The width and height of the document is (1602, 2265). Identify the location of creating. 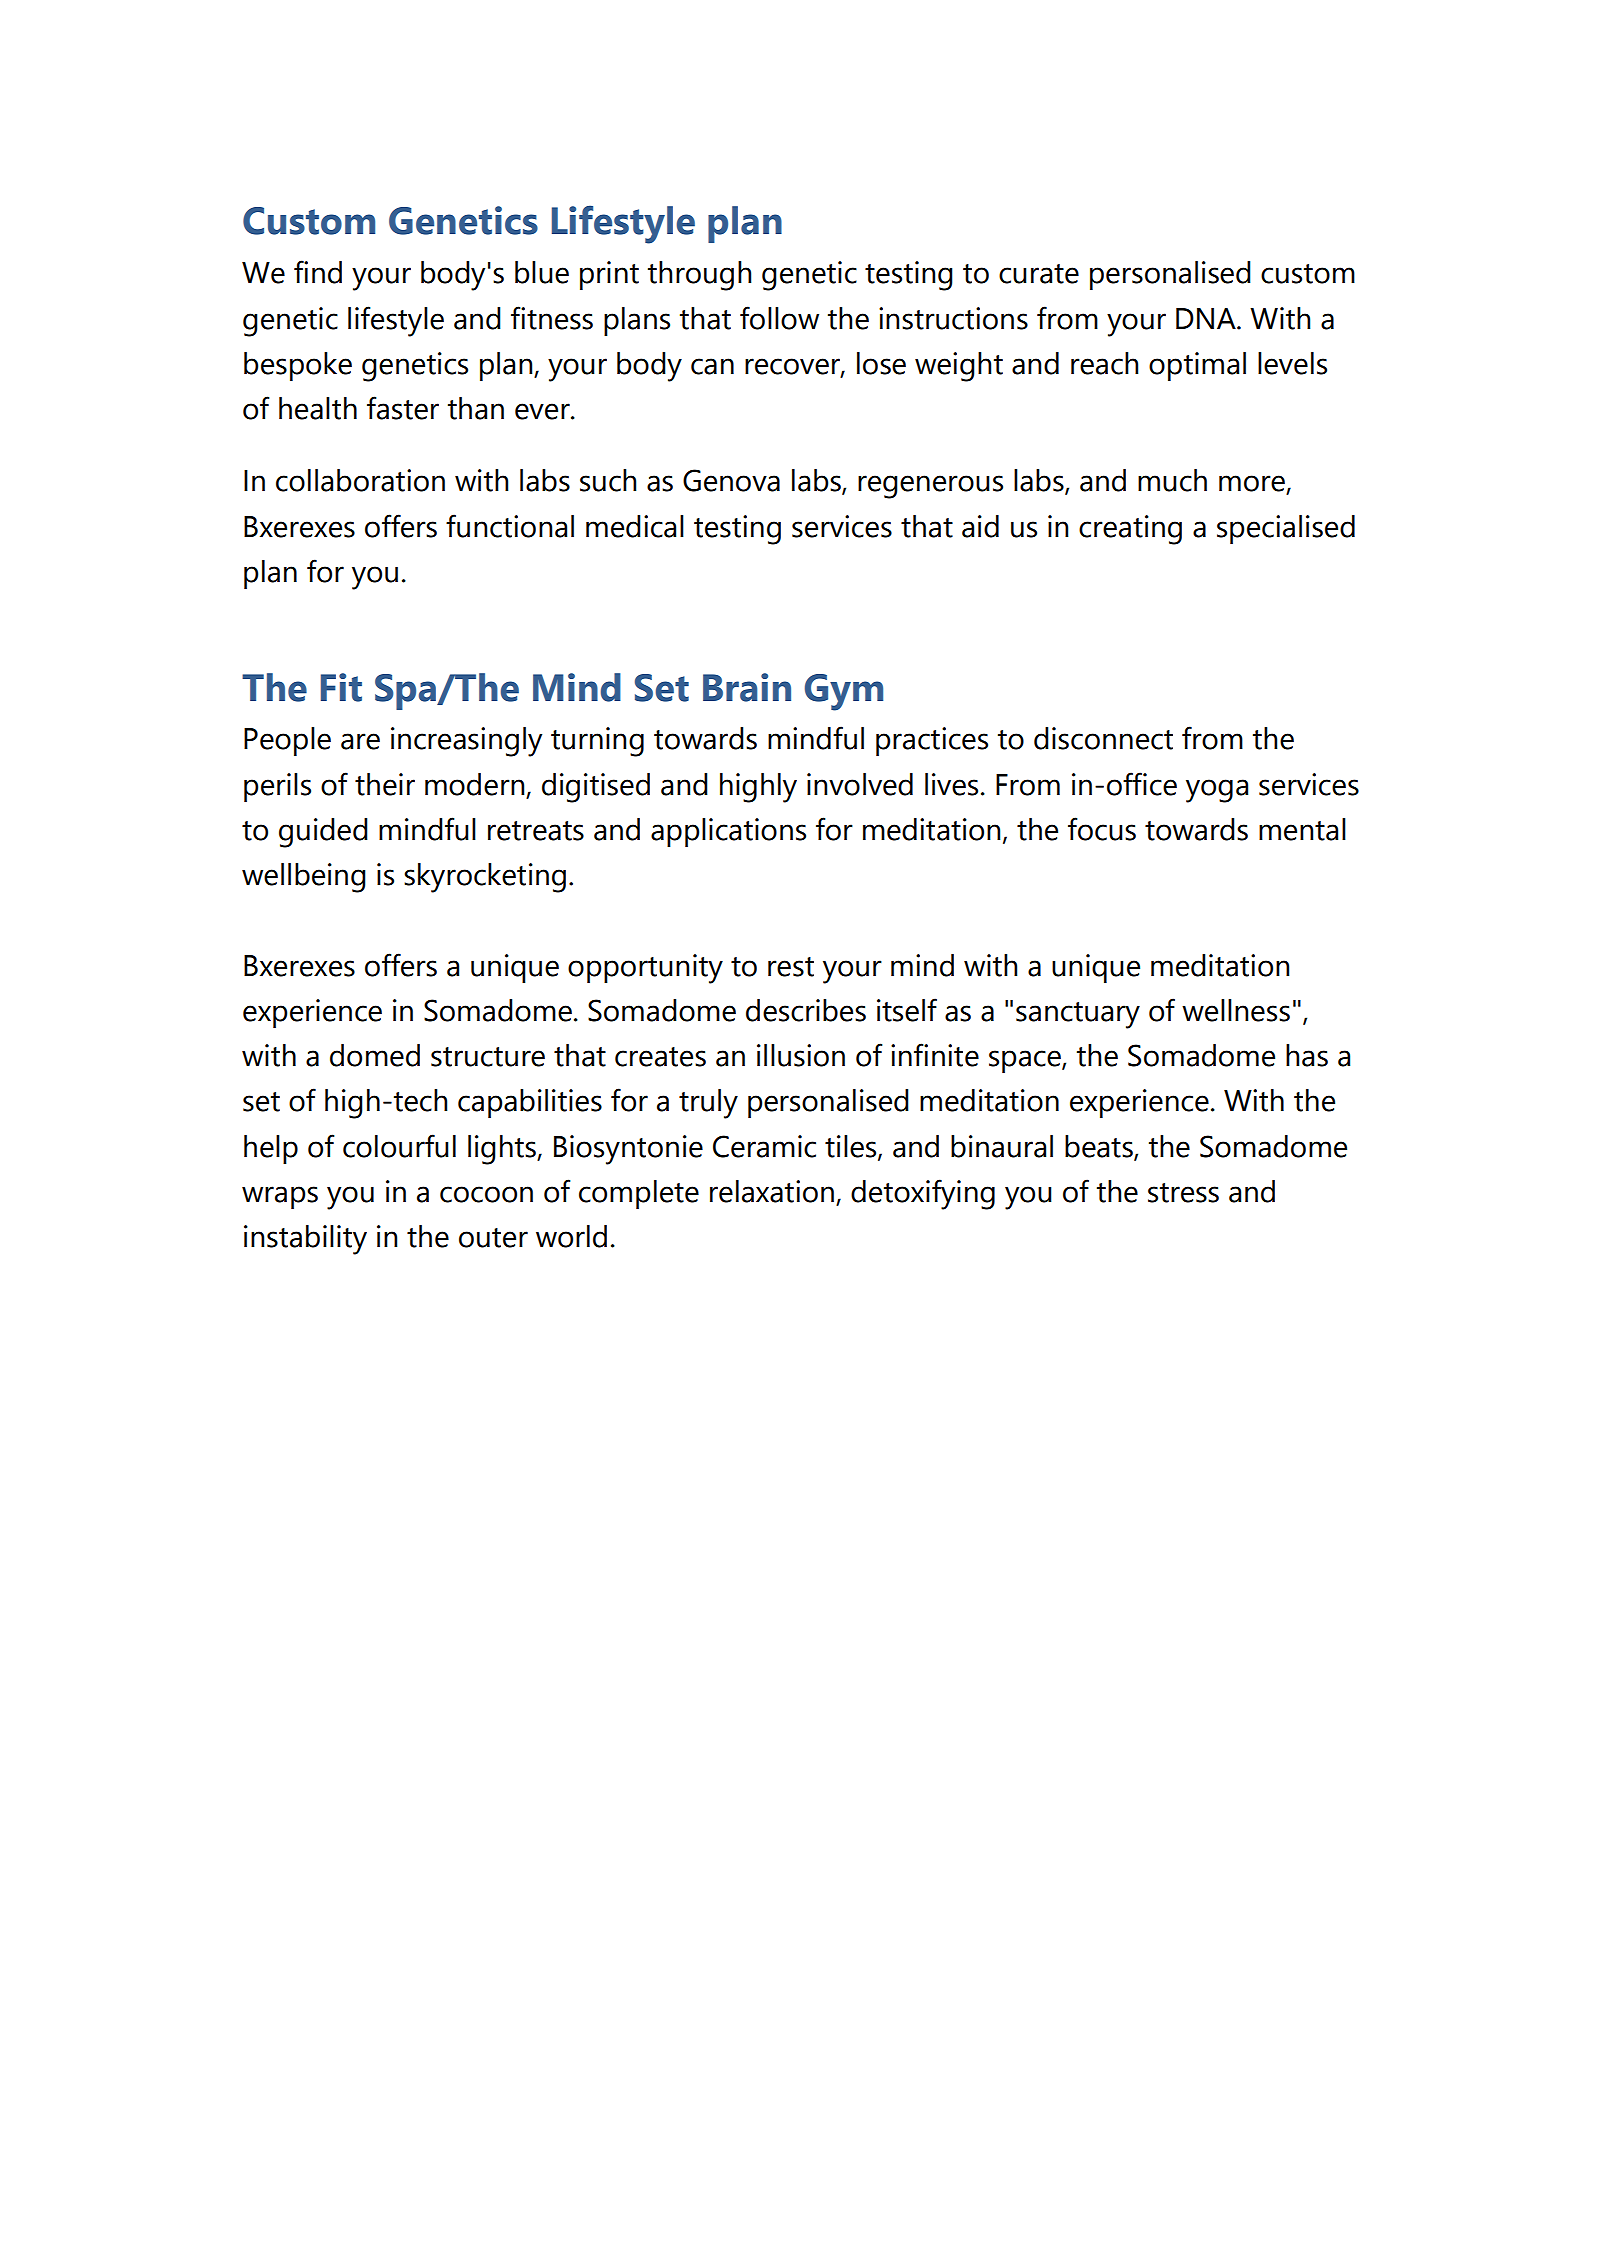
(1130, 530).
